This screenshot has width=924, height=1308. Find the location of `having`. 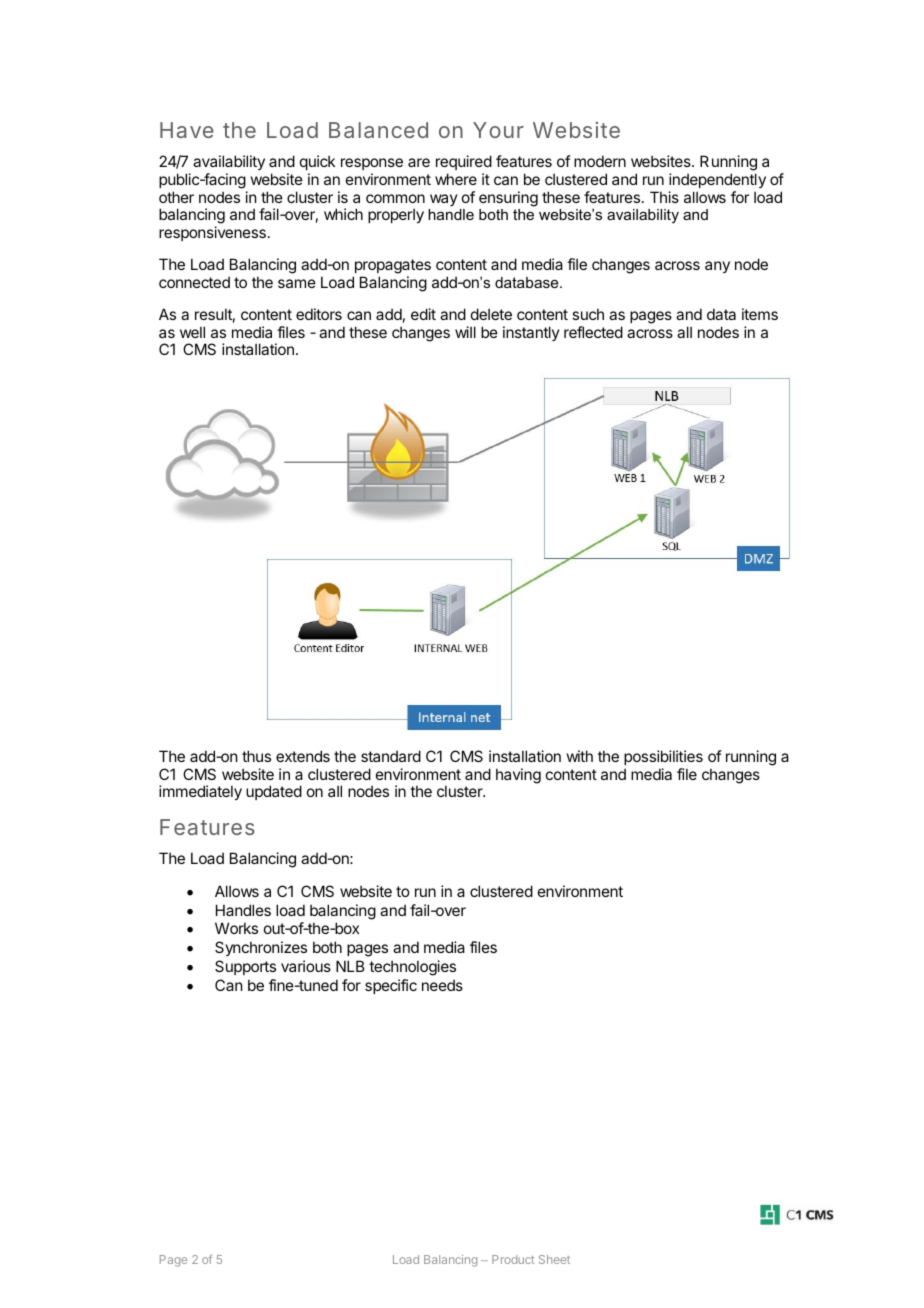

having is located at coordinates (518, 776).
